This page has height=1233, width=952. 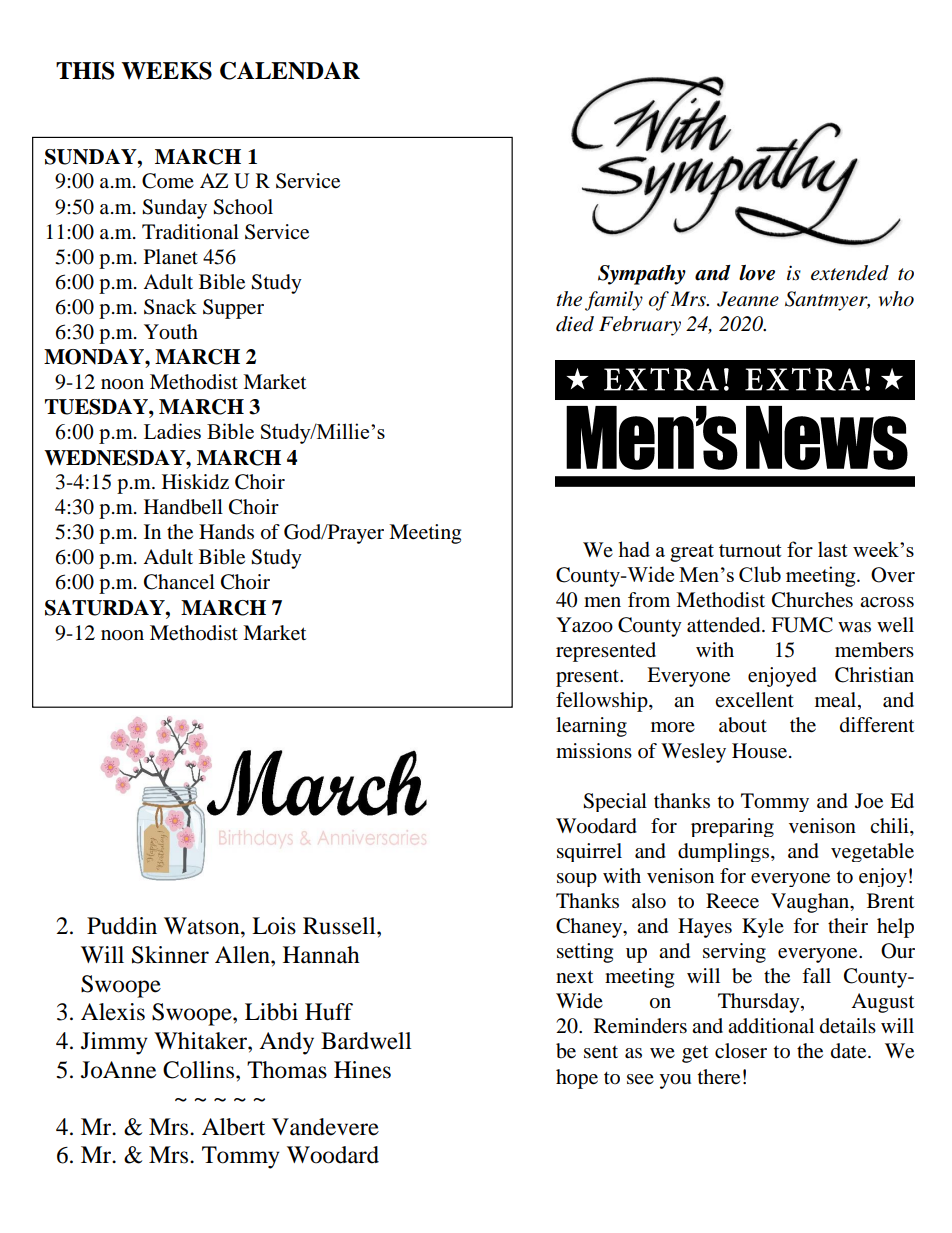 What do you see at coordinates (812, 600) in the page?
I see `Churches` at bounding box center [812, 600].
